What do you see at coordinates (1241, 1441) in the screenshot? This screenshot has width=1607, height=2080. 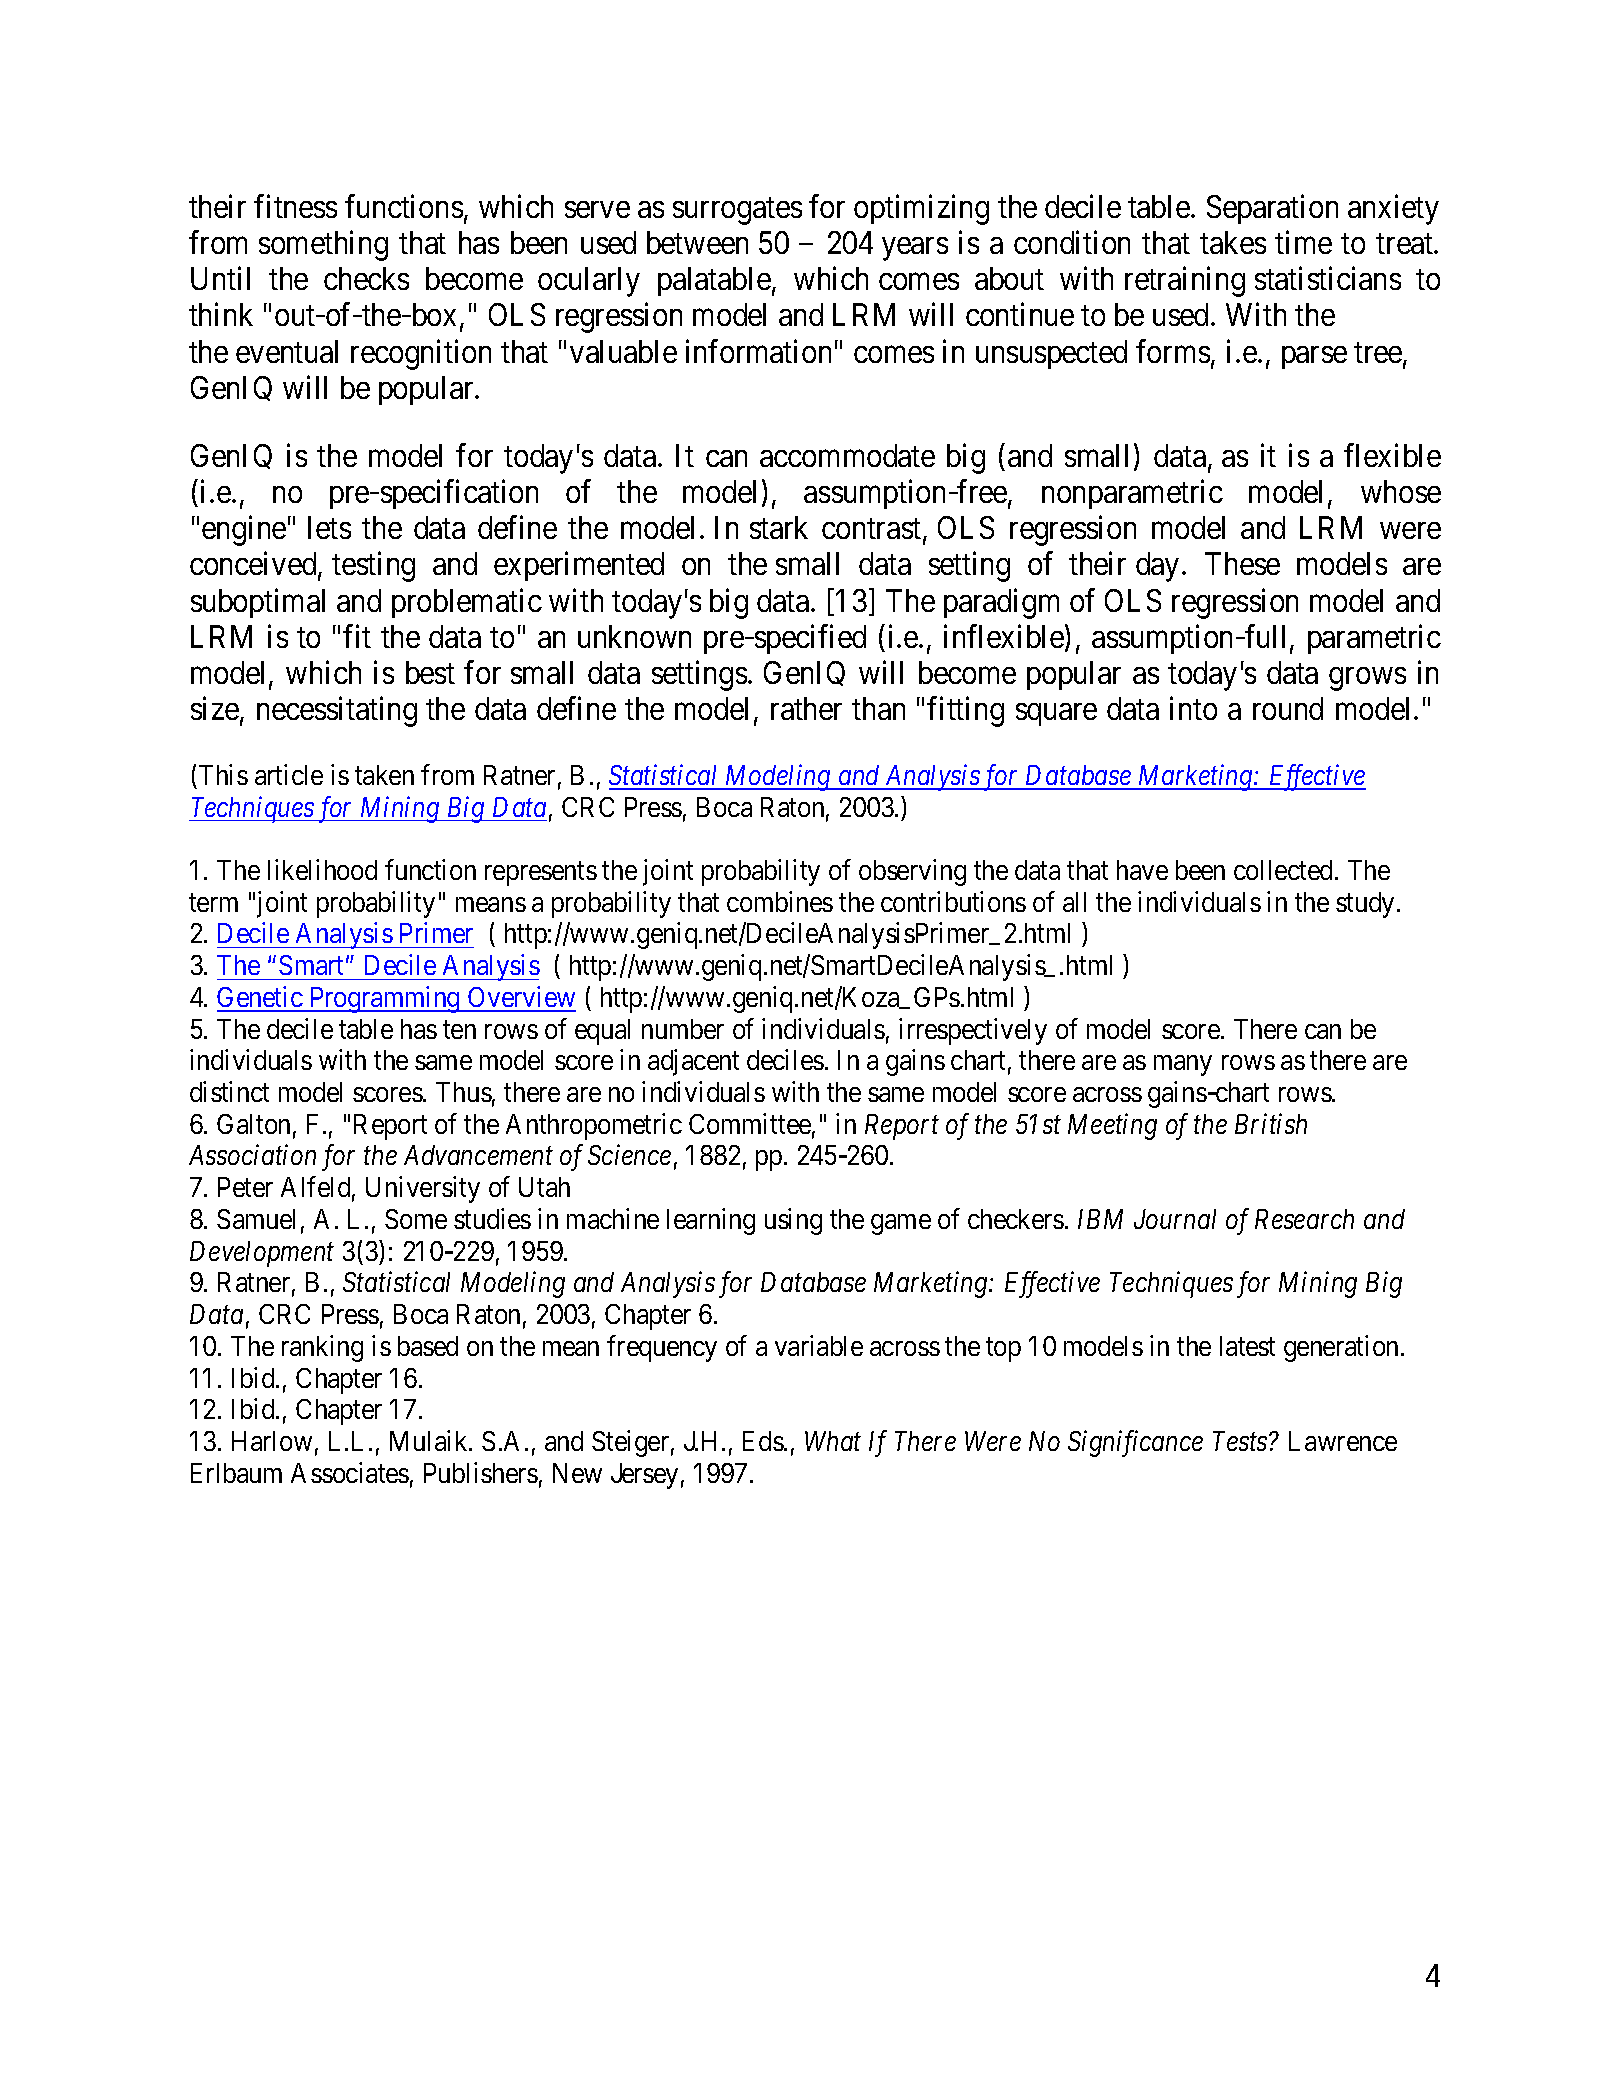 I see `Tests` at bounding box center [1241, 1441].
